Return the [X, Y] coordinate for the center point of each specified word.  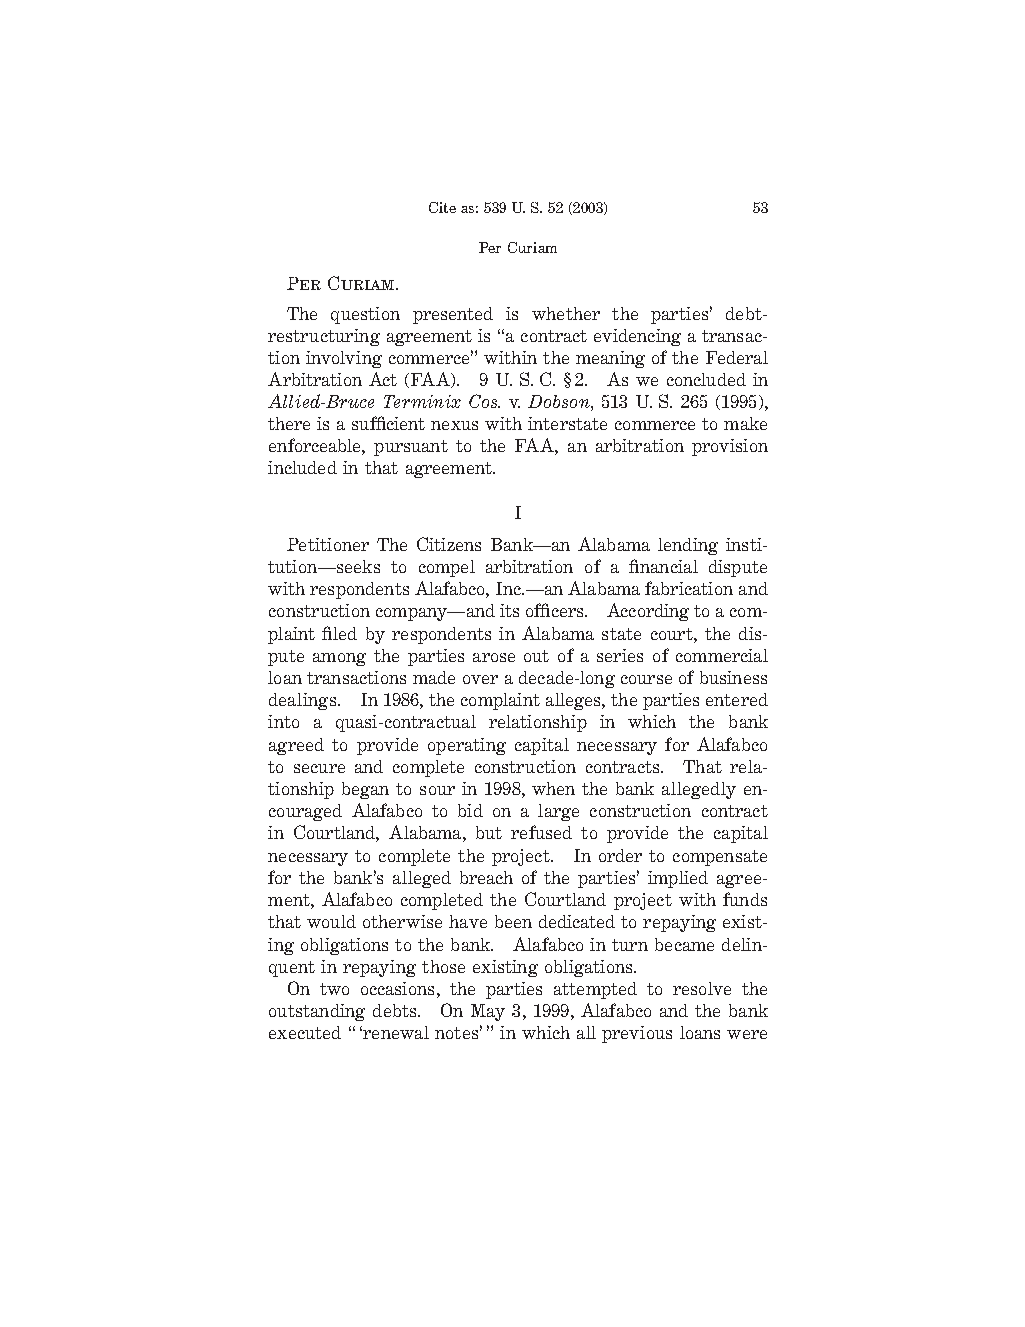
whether [566, 313]
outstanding [317, 1012]
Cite [442, 207]
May [488, 1012]
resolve [702, 988]
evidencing [637, 337]
